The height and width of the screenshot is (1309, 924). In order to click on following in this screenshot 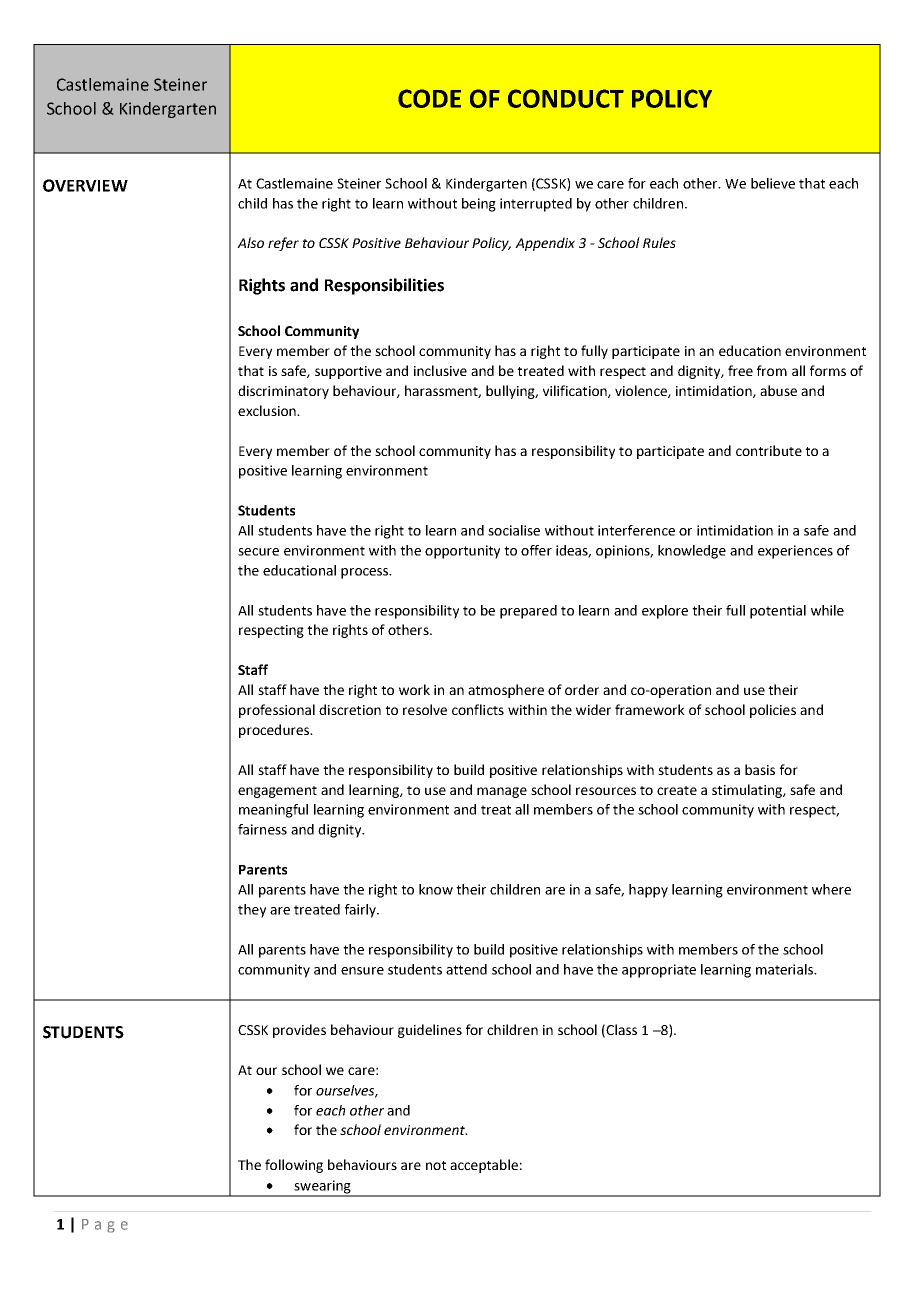, I will do `click(294, 1166)`.
